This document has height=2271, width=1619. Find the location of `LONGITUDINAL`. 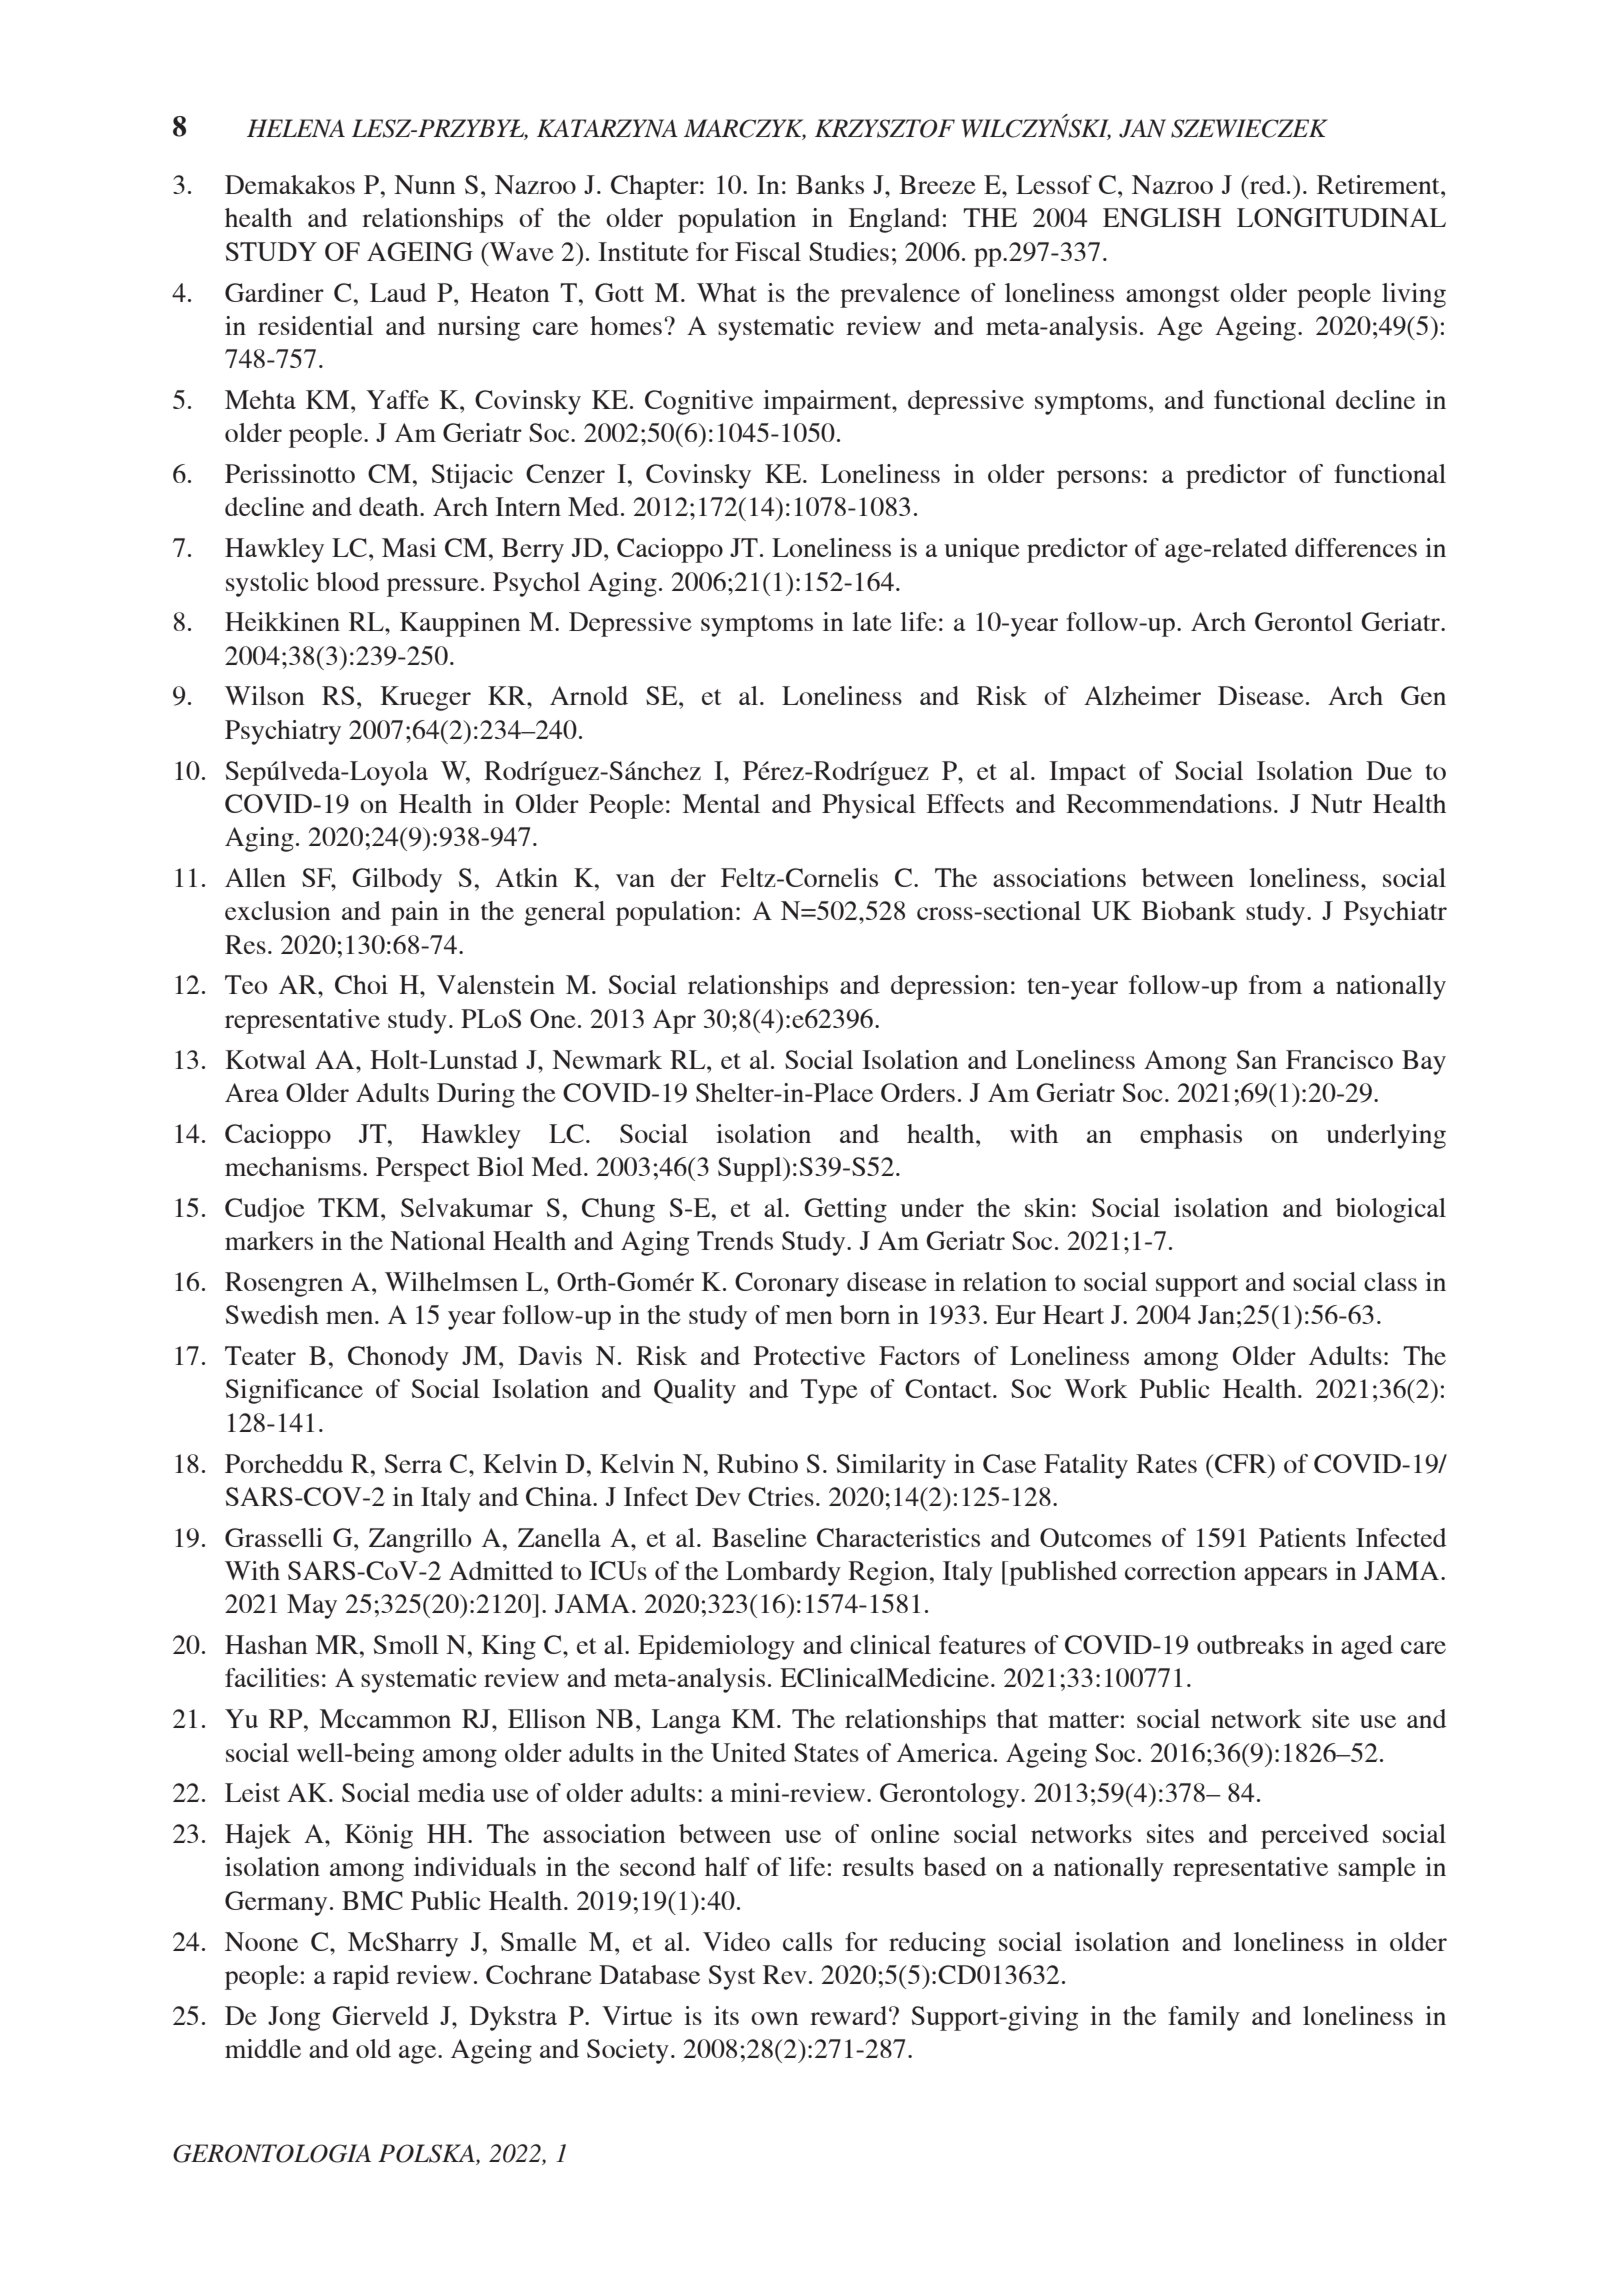

LONGITUDINAL is located at coordinates (1341, 217).
